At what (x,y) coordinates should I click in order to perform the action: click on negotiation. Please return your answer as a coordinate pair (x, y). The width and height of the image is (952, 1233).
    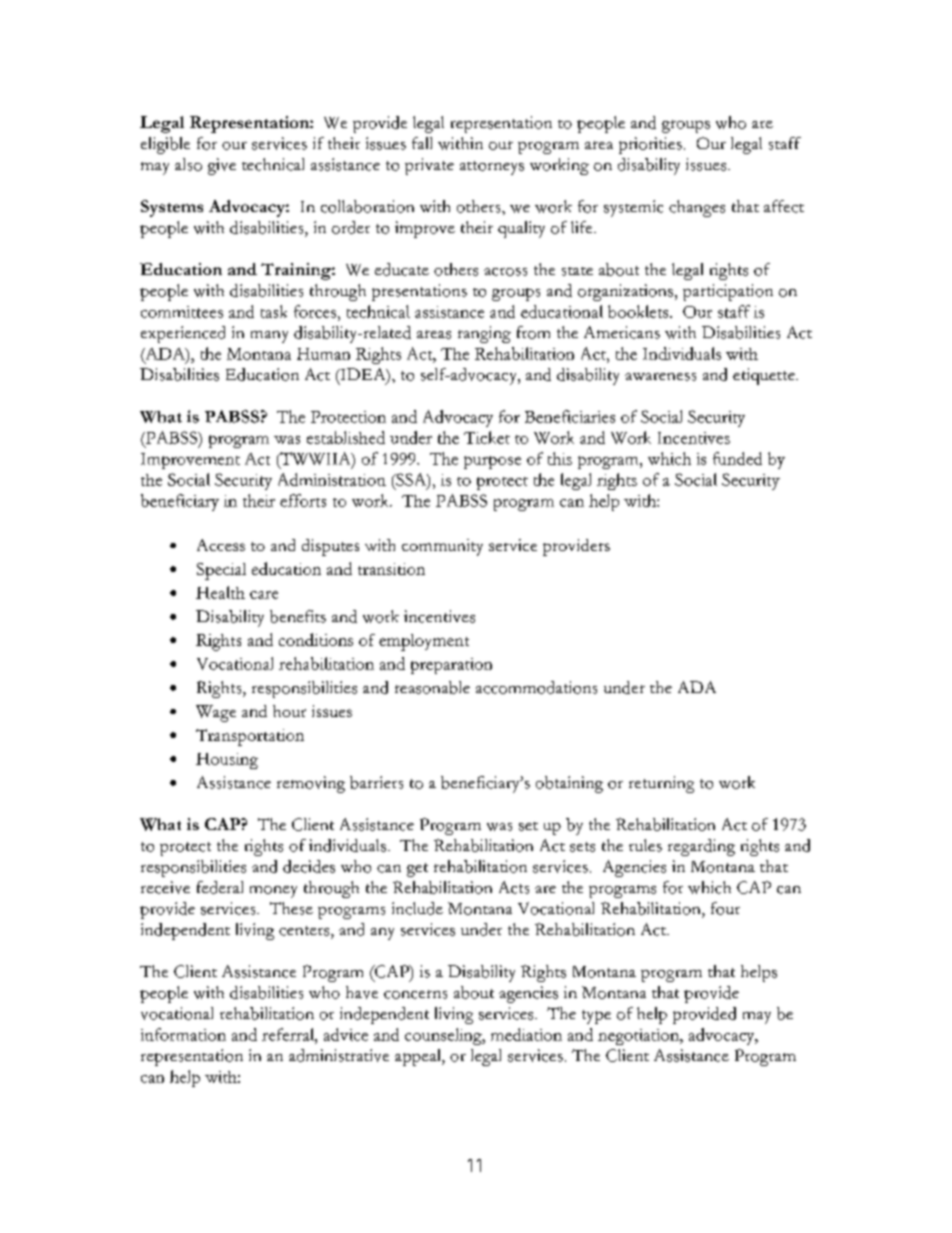
    Looking at the image, I should click on (640, 1037).
